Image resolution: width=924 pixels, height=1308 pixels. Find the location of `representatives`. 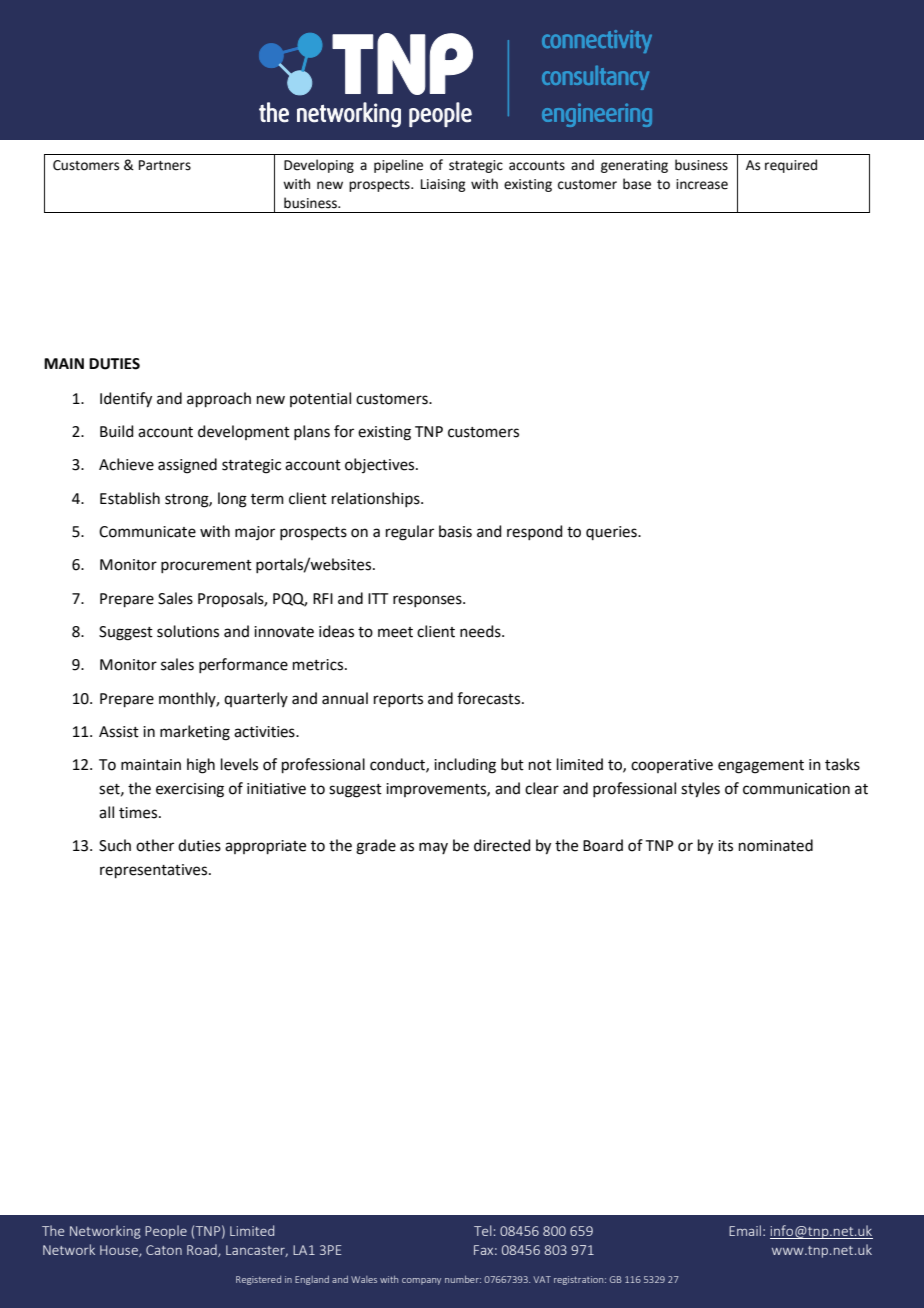

representatives is located at coordinates (155, 871).
